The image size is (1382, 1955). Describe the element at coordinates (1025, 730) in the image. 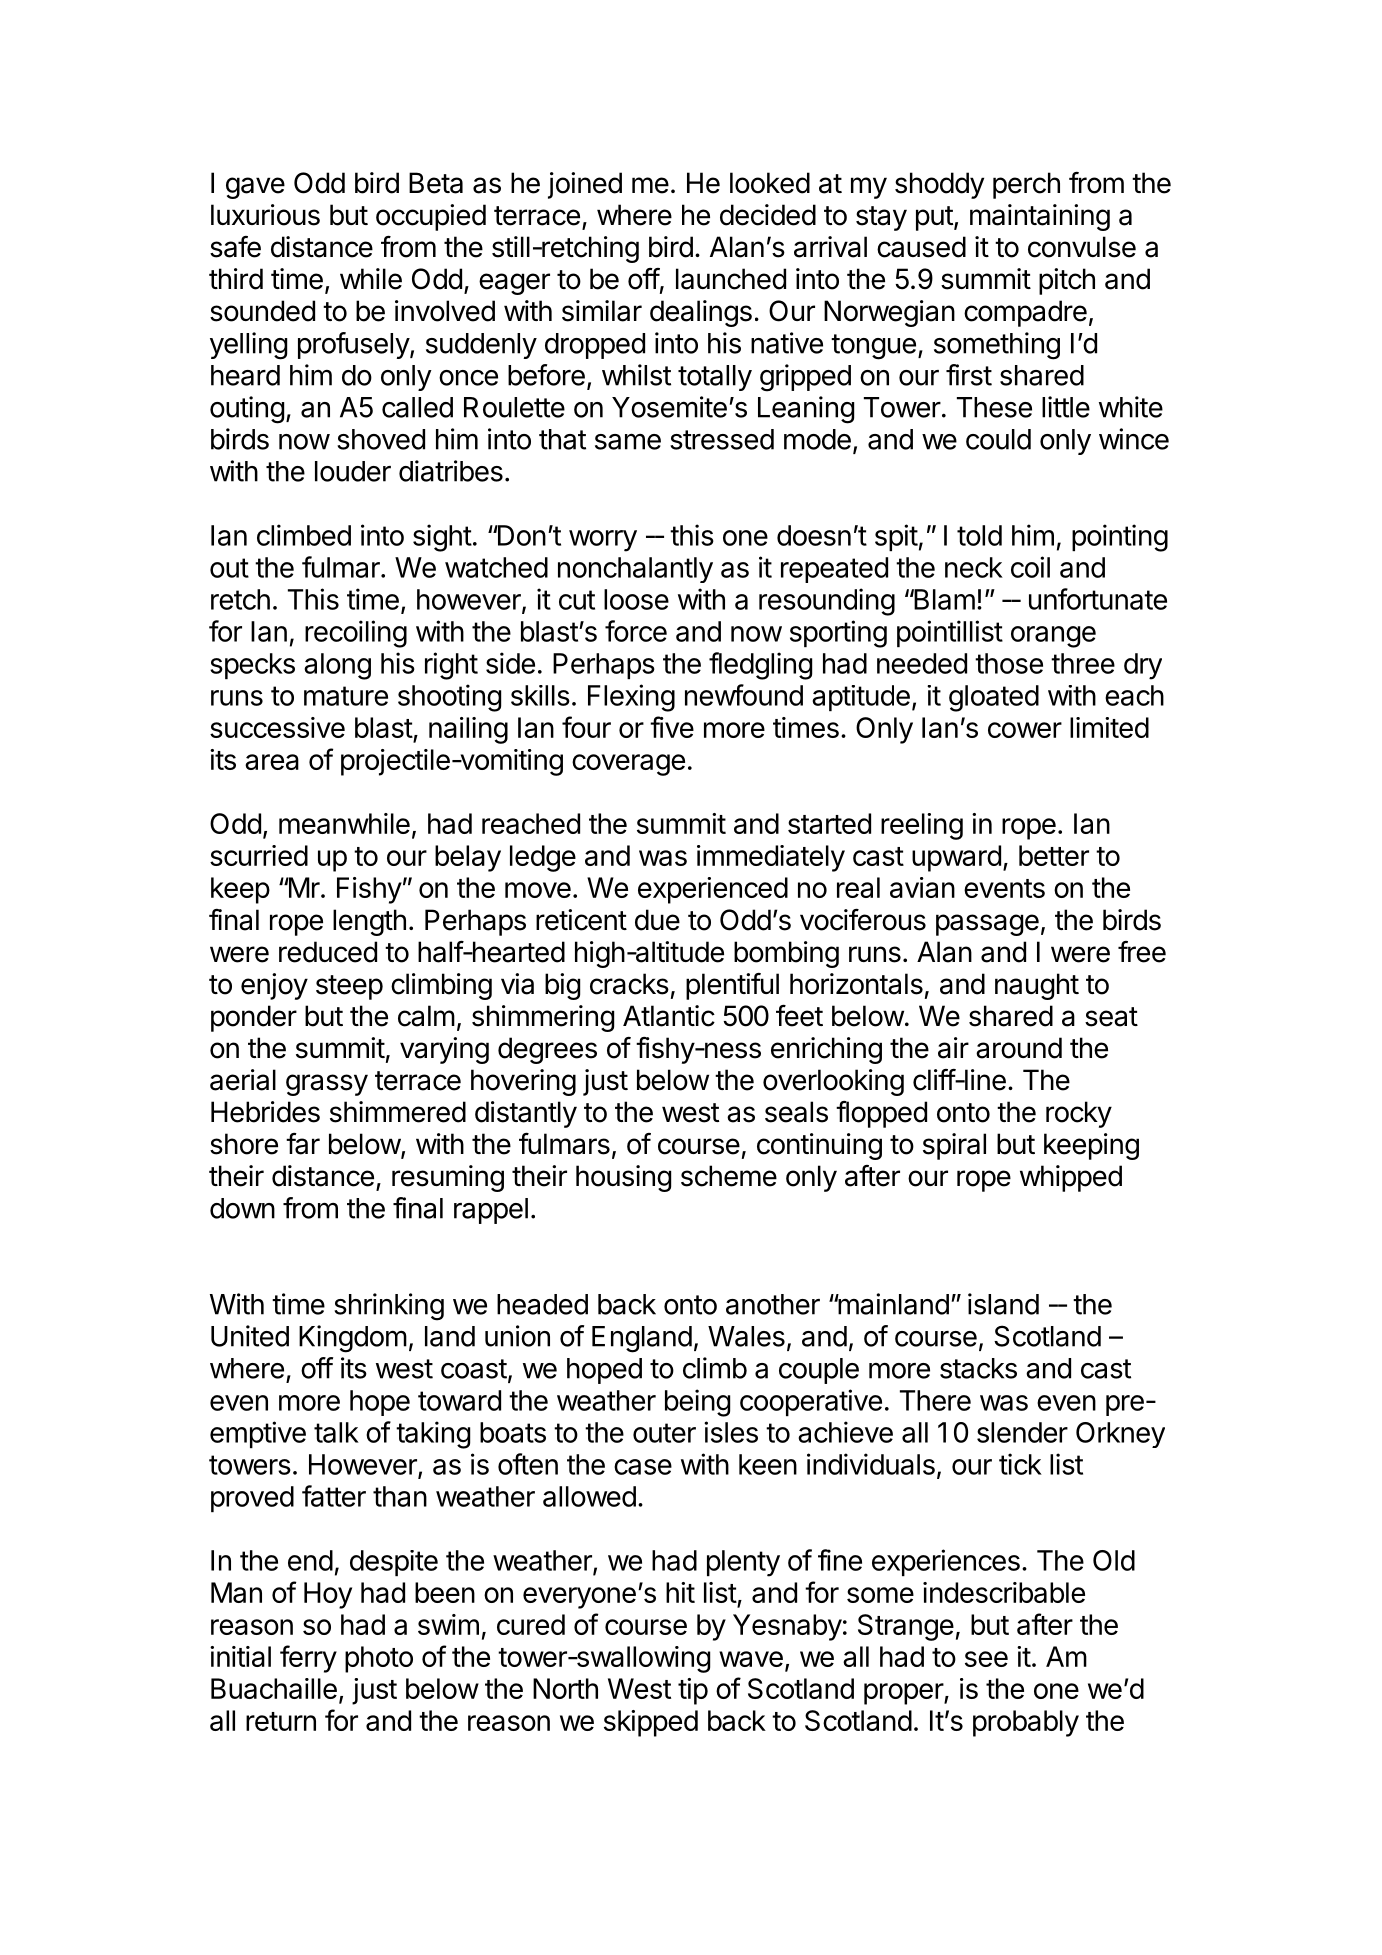

I see `cower` at that location.
